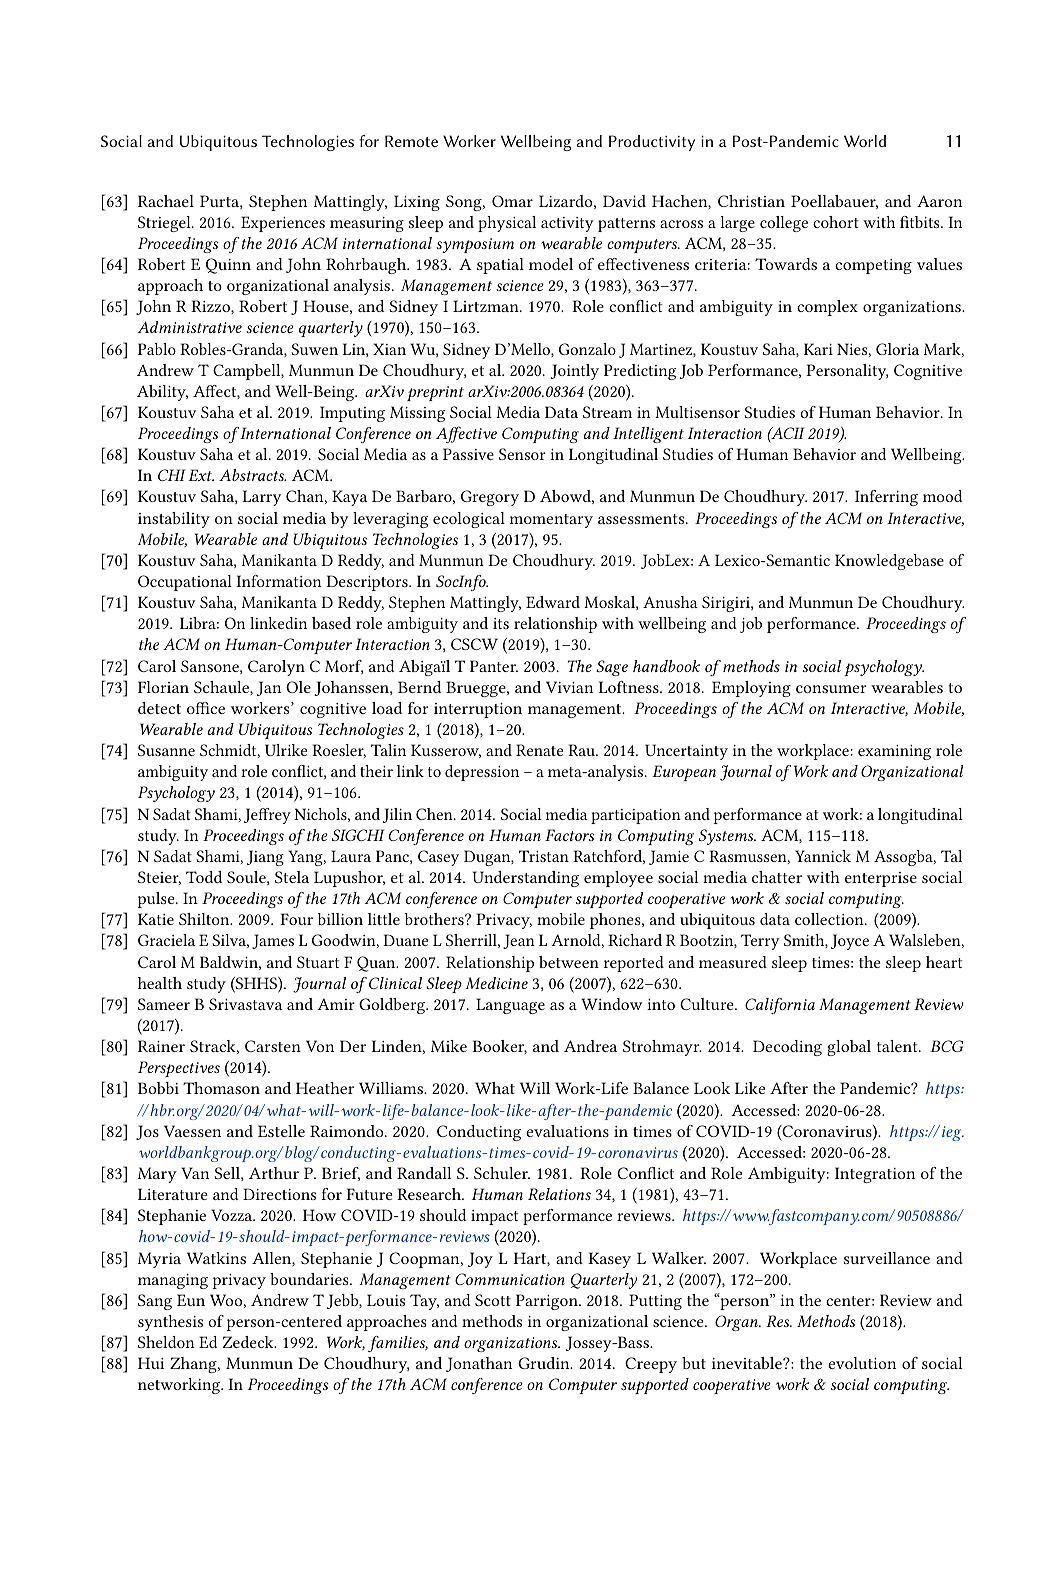  What do you see at coordinates (836, 222) in the page?
I see `cohort` at bounding box center [836, 222].
